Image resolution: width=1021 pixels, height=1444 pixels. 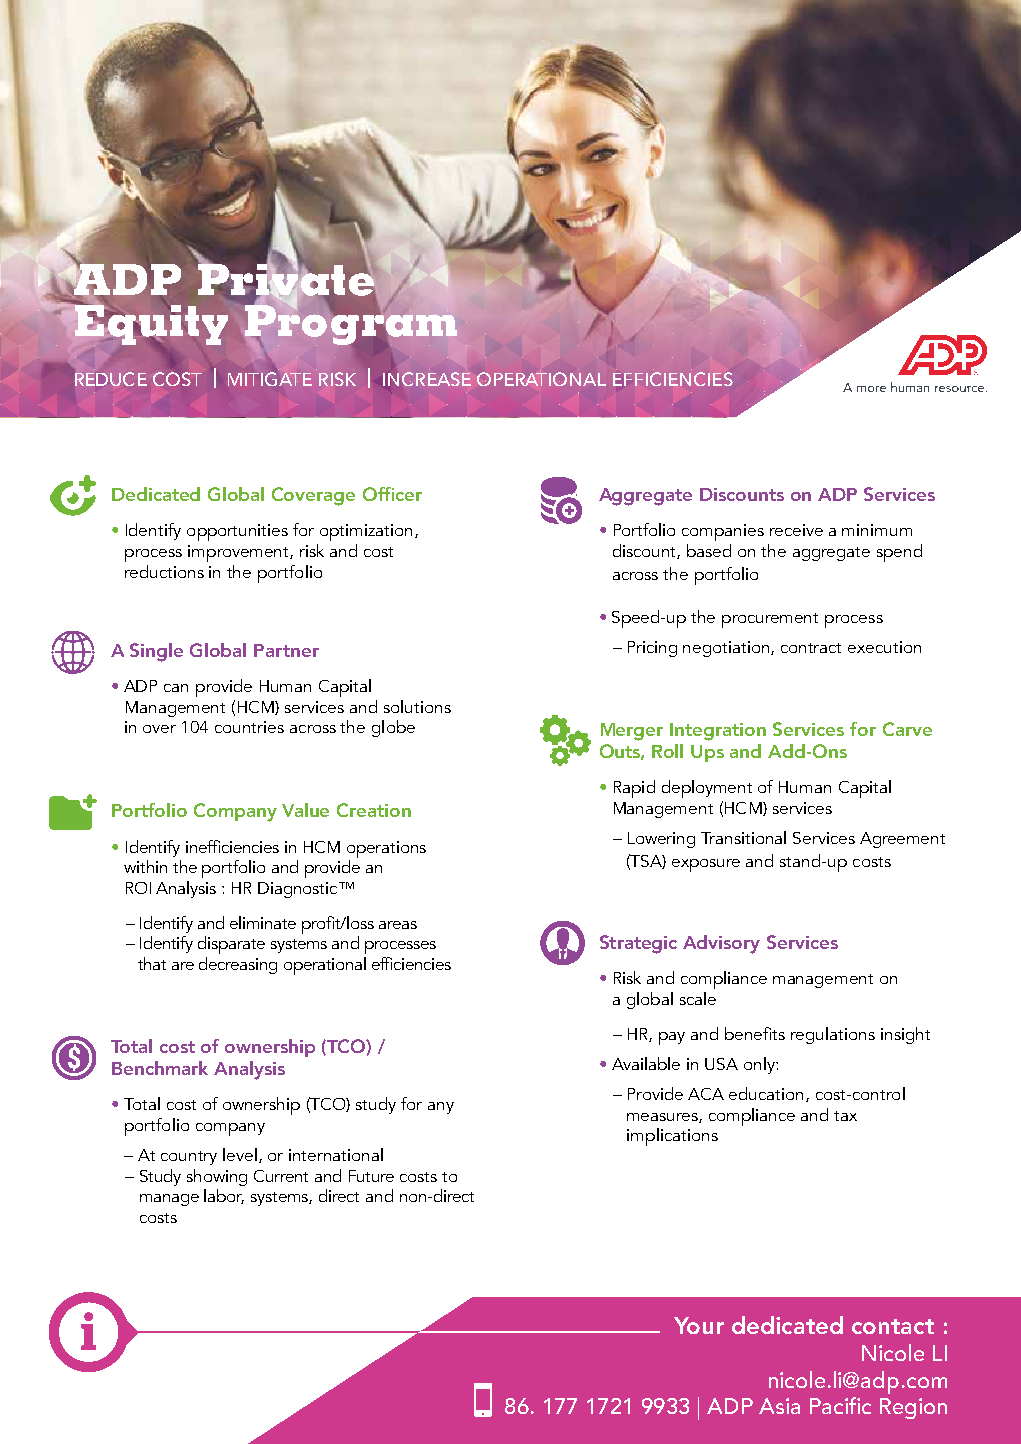 I want to click on receive, so click(x=796, y=530).
